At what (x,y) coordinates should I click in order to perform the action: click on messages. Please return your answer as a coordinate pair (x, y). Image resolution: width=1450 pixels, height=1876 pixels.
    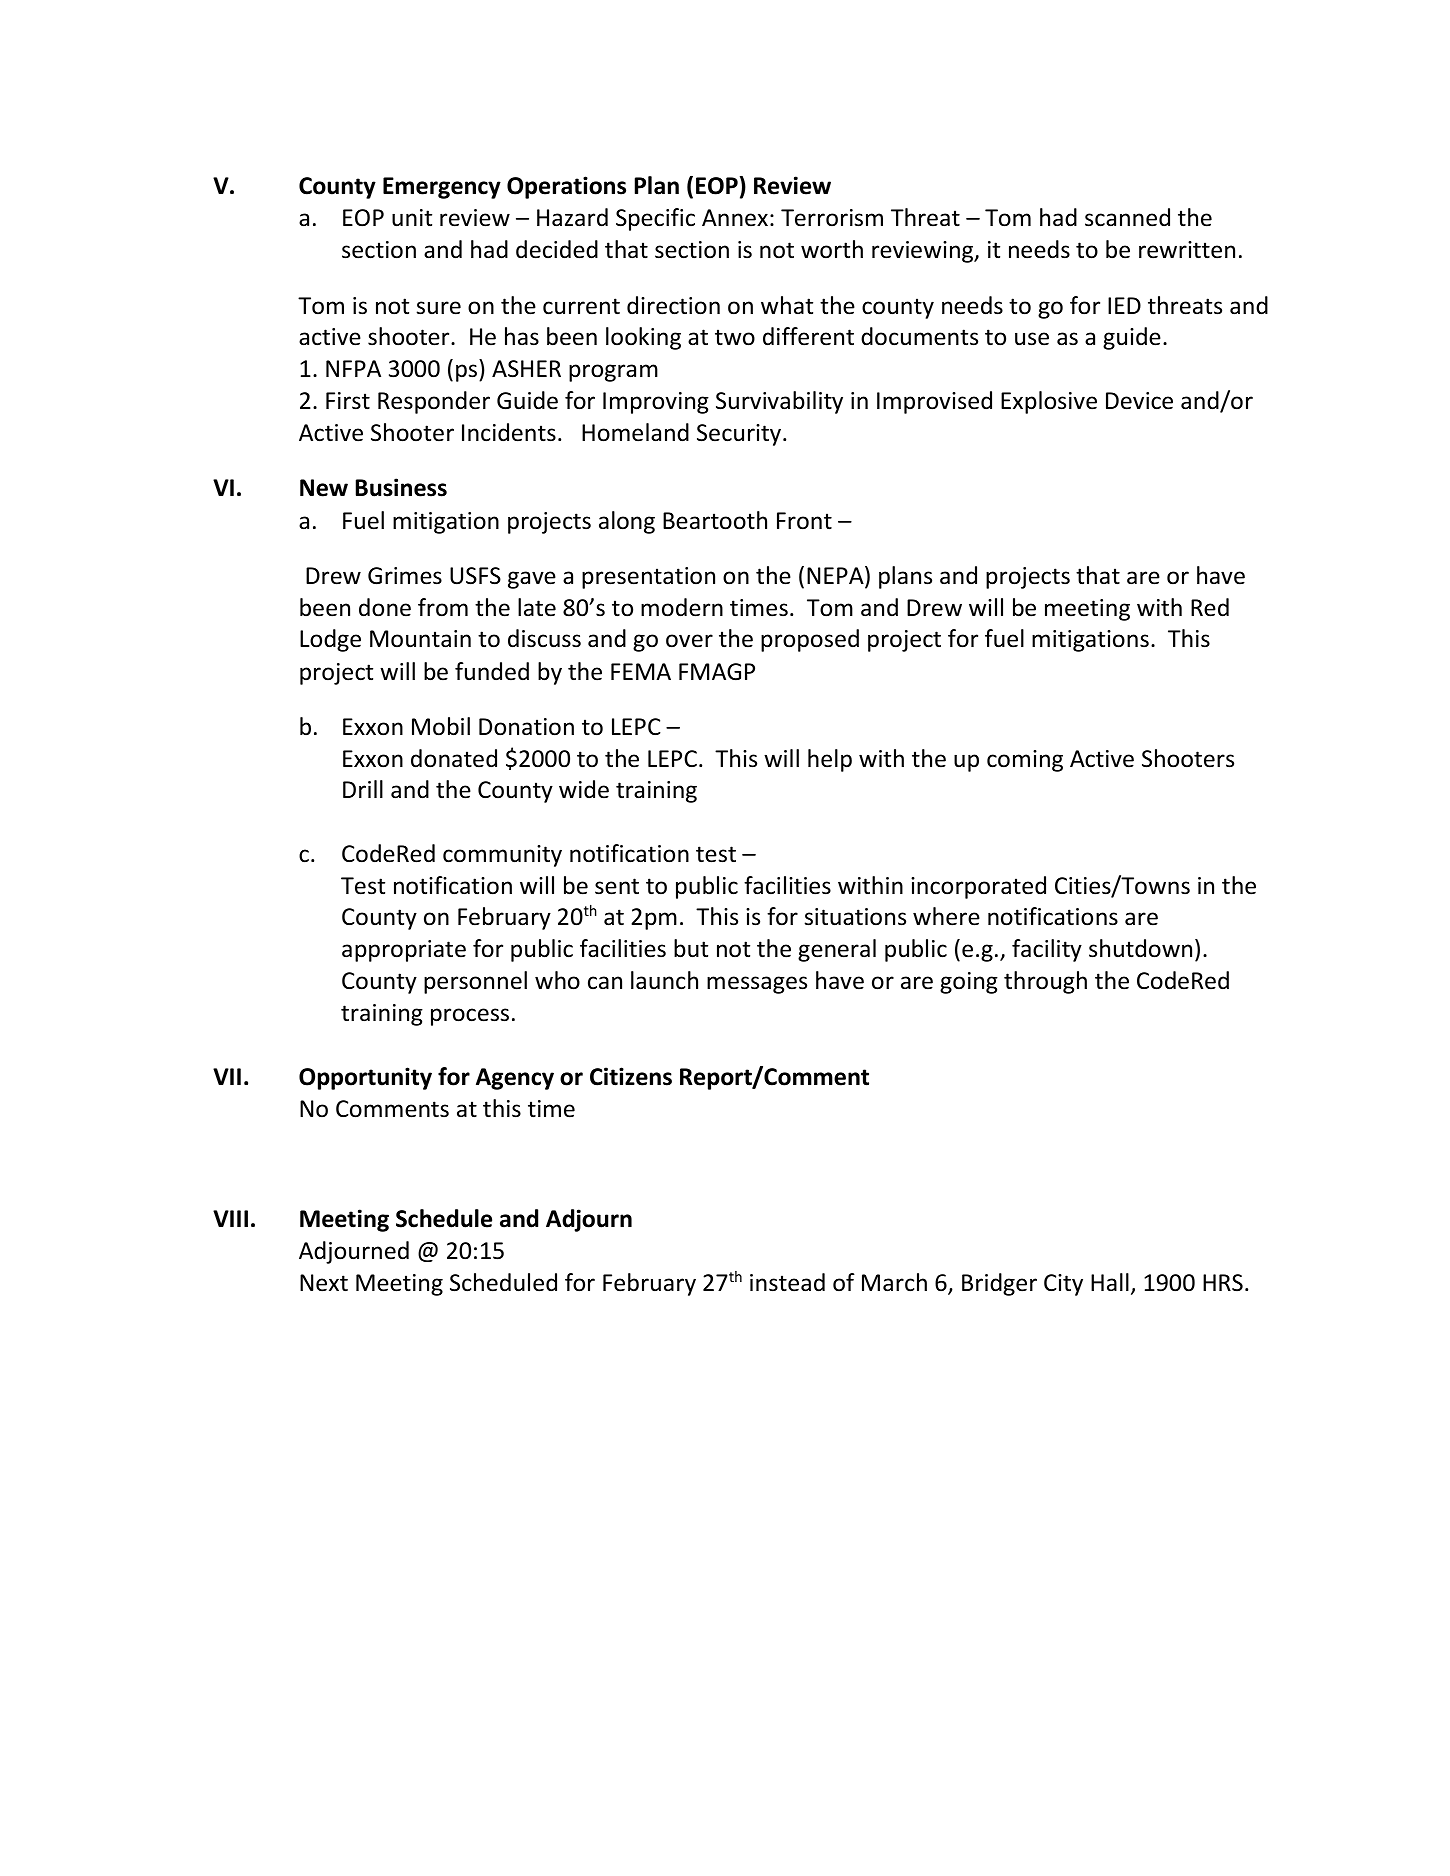
    Looking at the image, I should click on (757, 985).
